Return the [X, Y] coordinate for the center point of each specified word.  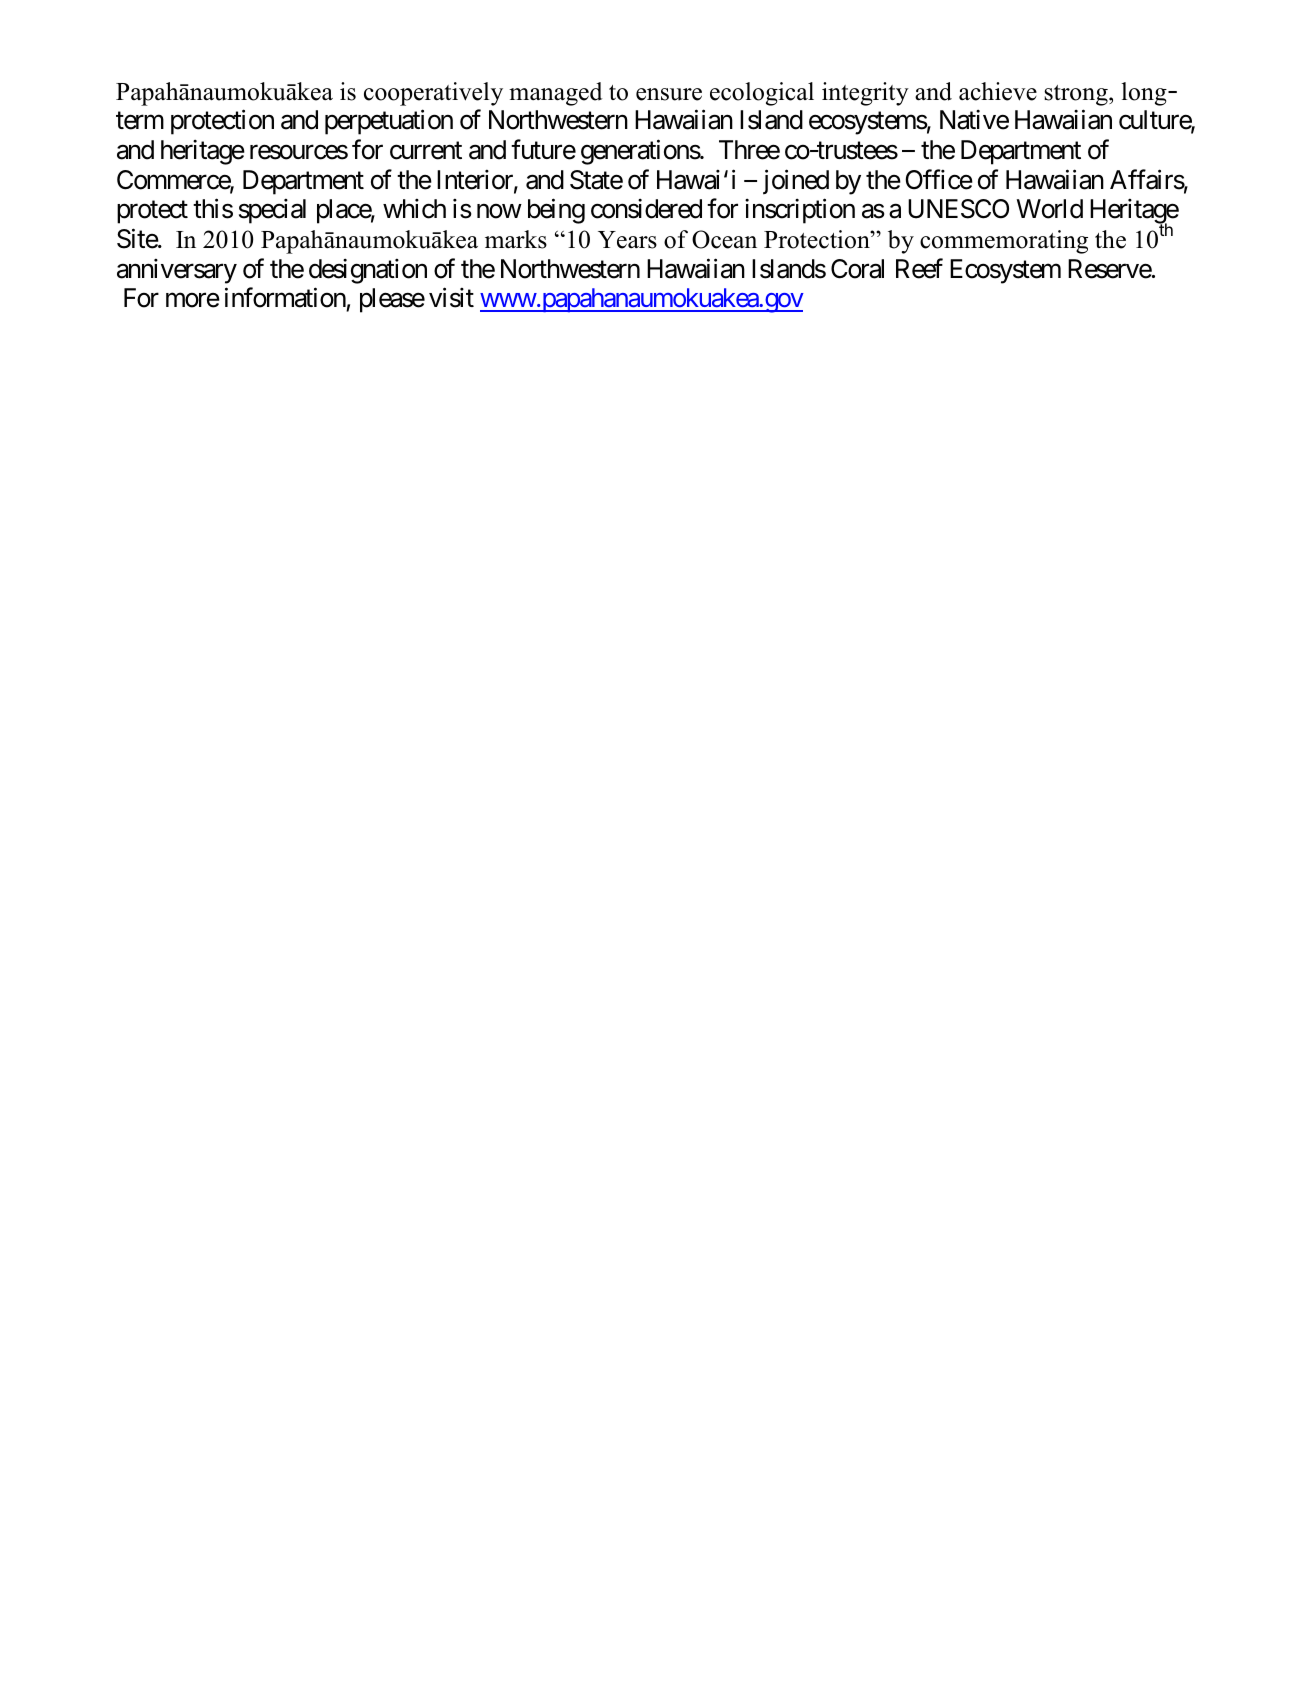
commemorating [1004, 242]
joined [796, 182]
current [426, 151]
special [272, 211]
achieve [998, 91]
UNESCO [958, 209]
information [285, 298]
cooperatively [433, 94]
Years [627, 240]
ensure [669, 94]
